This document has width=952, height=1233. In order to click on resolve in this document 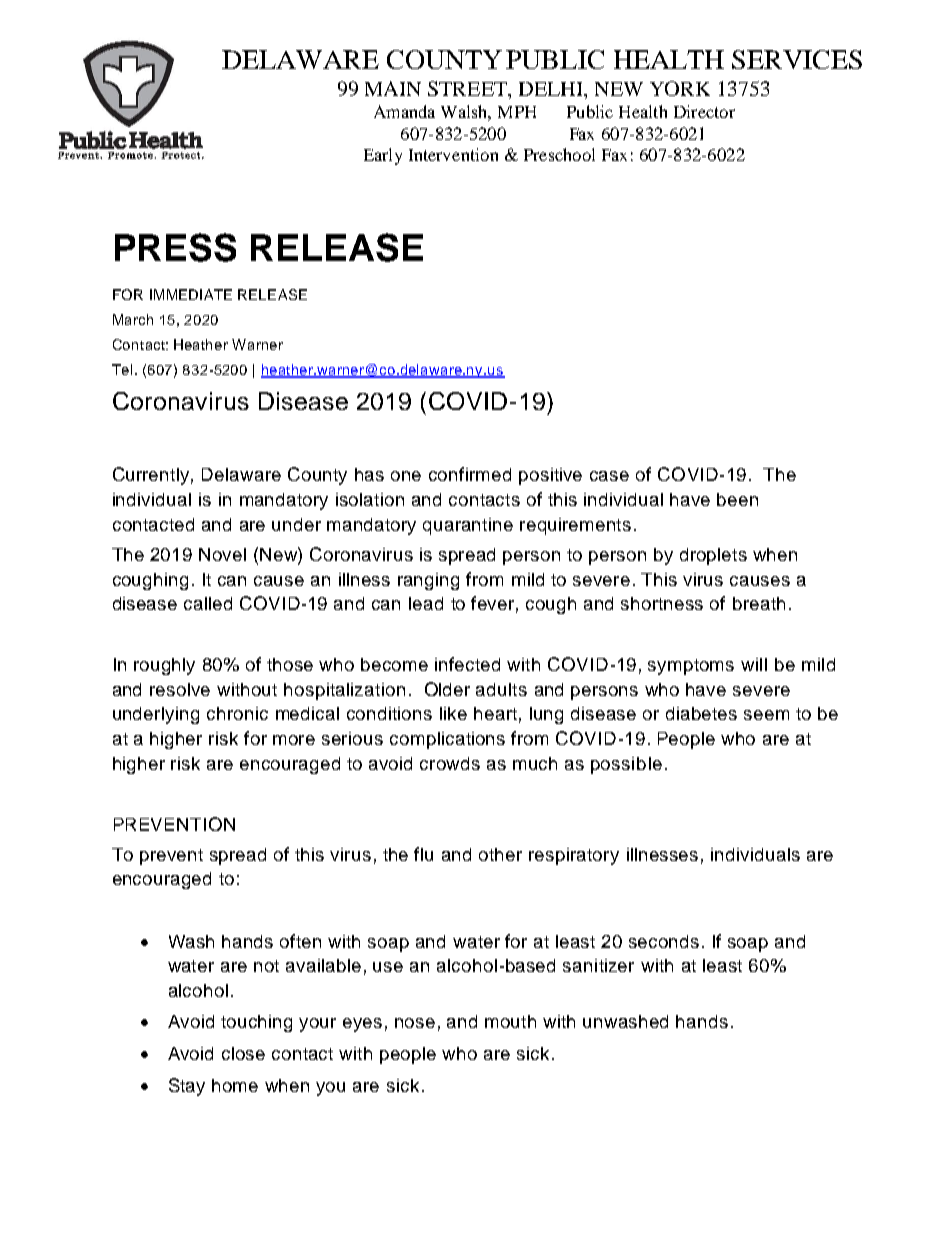, I will do `click(180, 689)`.
